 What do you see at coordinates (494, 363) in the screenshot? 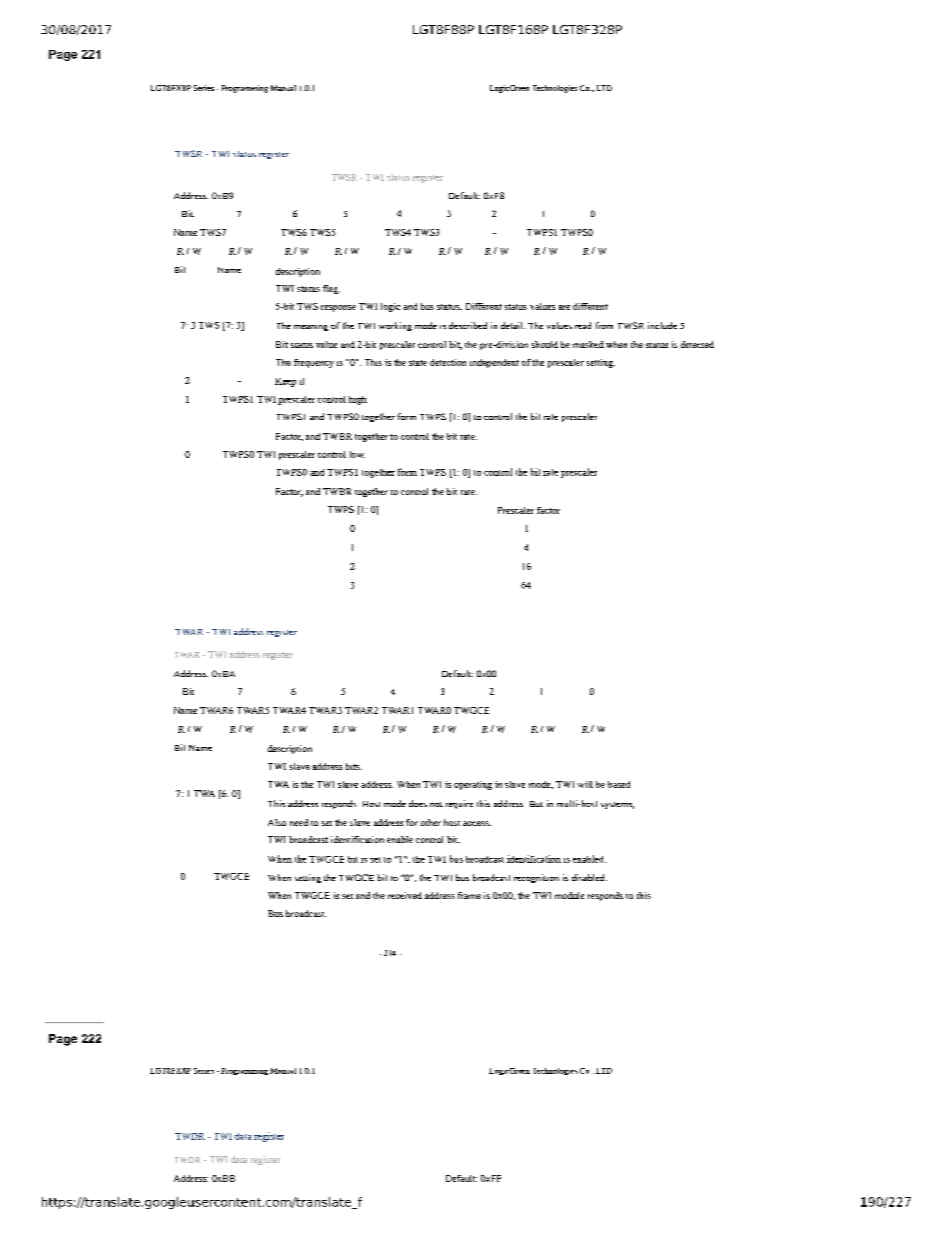
I see `independent` at bounding box center [494, 363].
